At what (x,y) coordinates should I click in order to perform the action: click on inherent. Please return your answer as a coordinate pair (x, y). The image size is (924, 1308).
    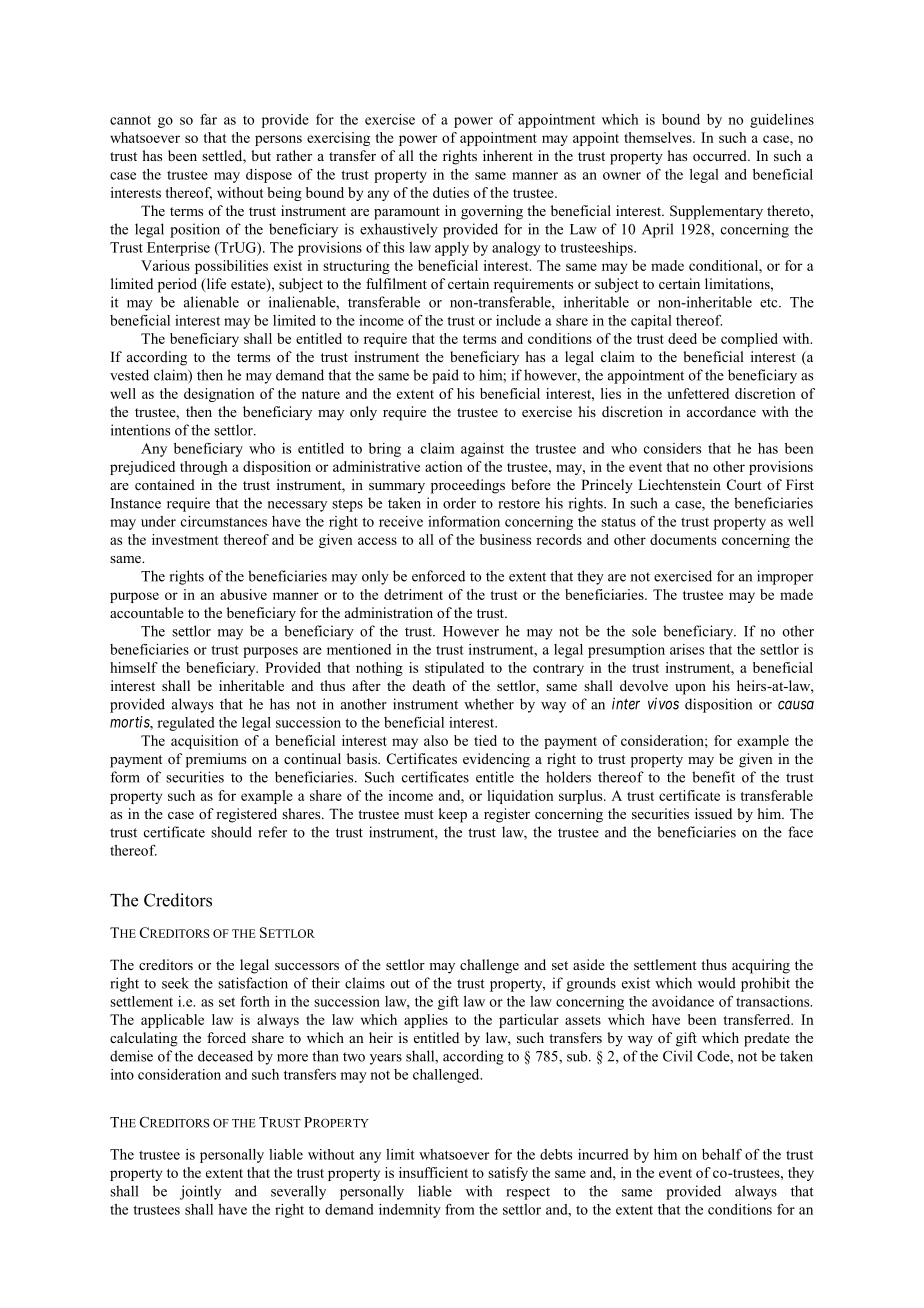
    Looking at the image, I should click on (508, 155).
